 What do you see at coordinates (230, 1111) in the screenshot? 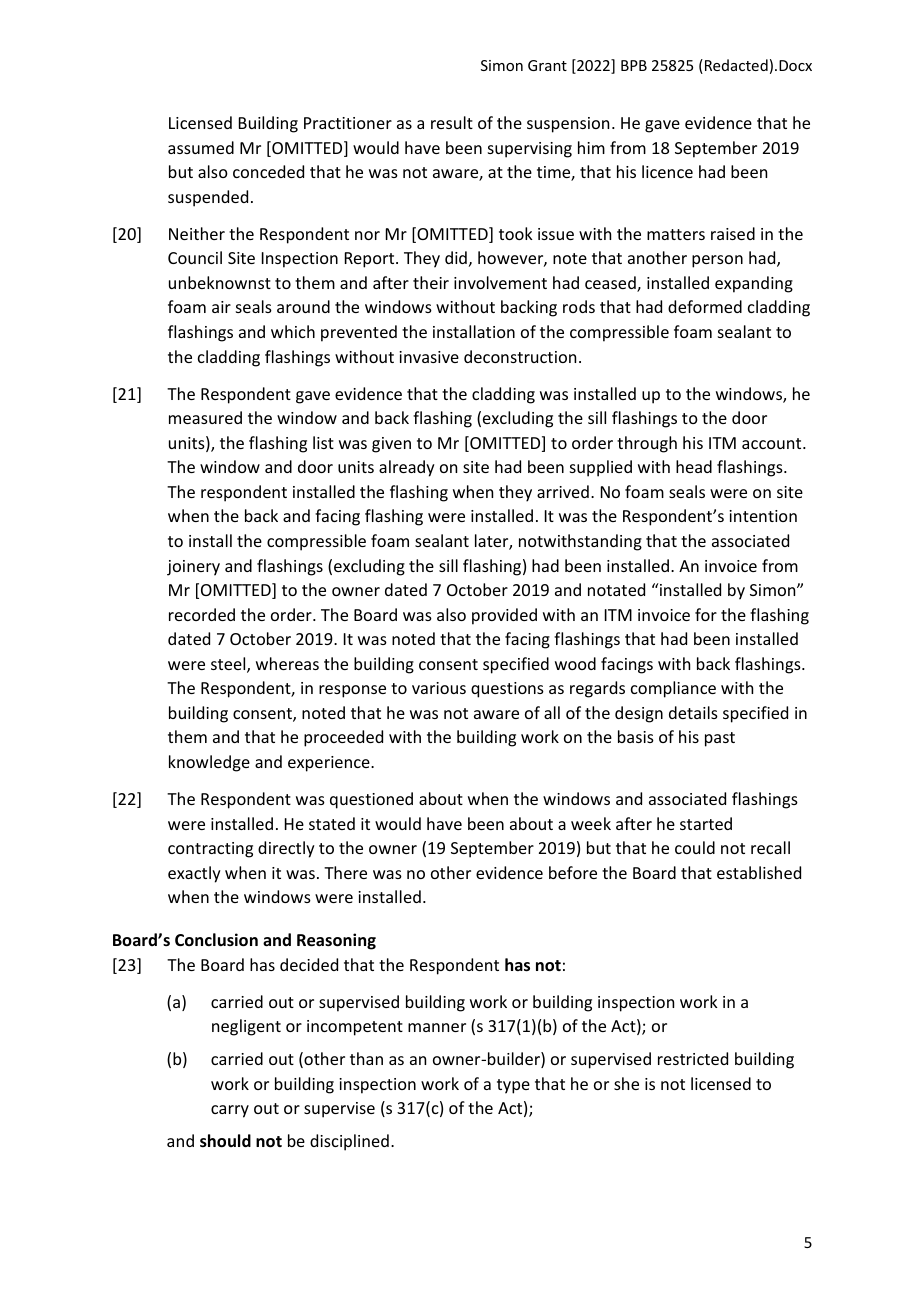
I see `carry` at bounding box center [230, 1111].
